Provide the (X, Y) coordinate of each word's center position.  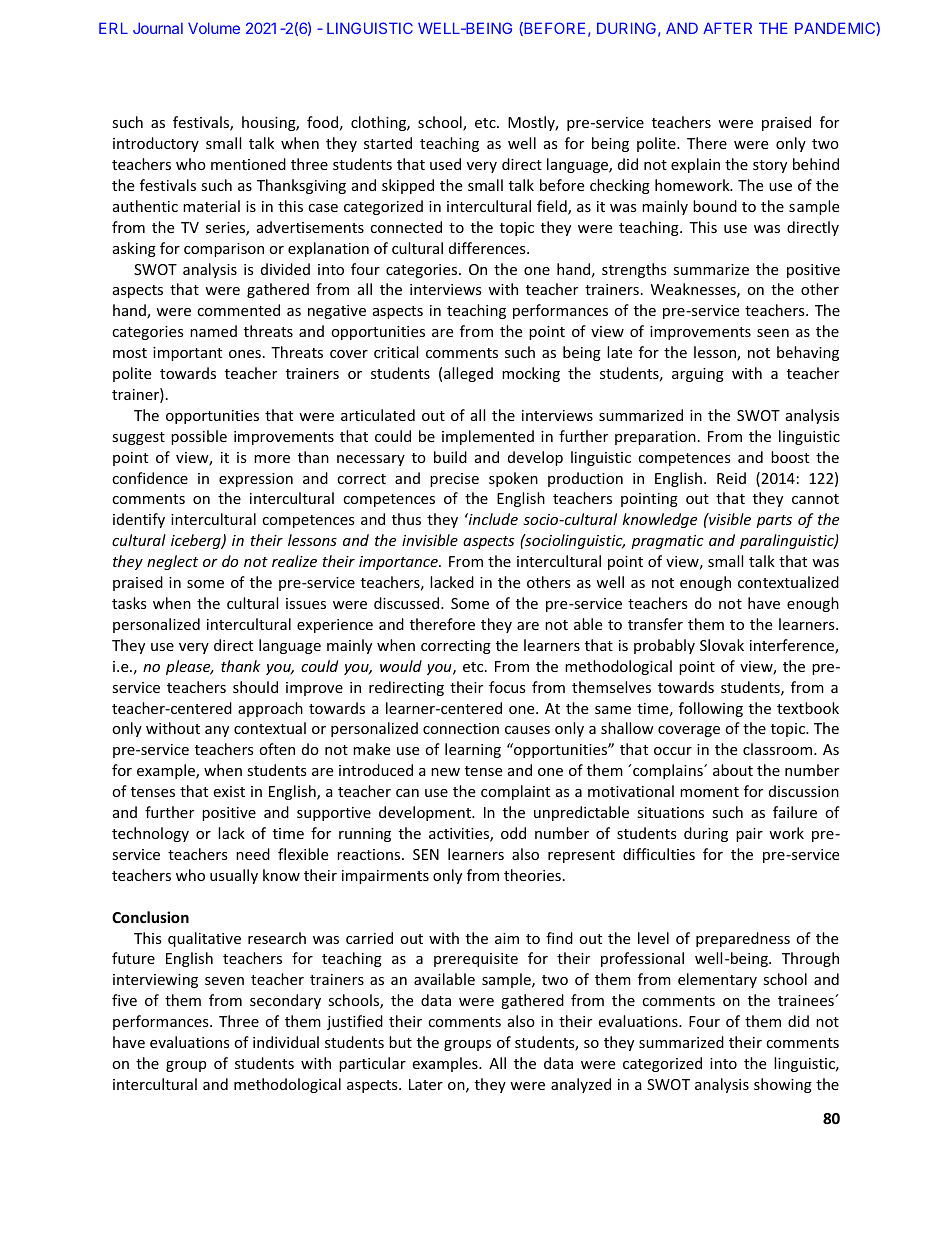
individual (286, 1042)
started (388, 143)
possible (199, 437)
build (450, 457)
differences (488, 248)
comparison (224, 250)
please (189, 667)
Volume (214, 28)
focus (507, 687)
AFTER (727, 28)
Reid (731, 478)
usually (234, 876)
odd (513, 833)
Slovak (722, 645)
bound (715, 206)
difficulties (659, 854)
